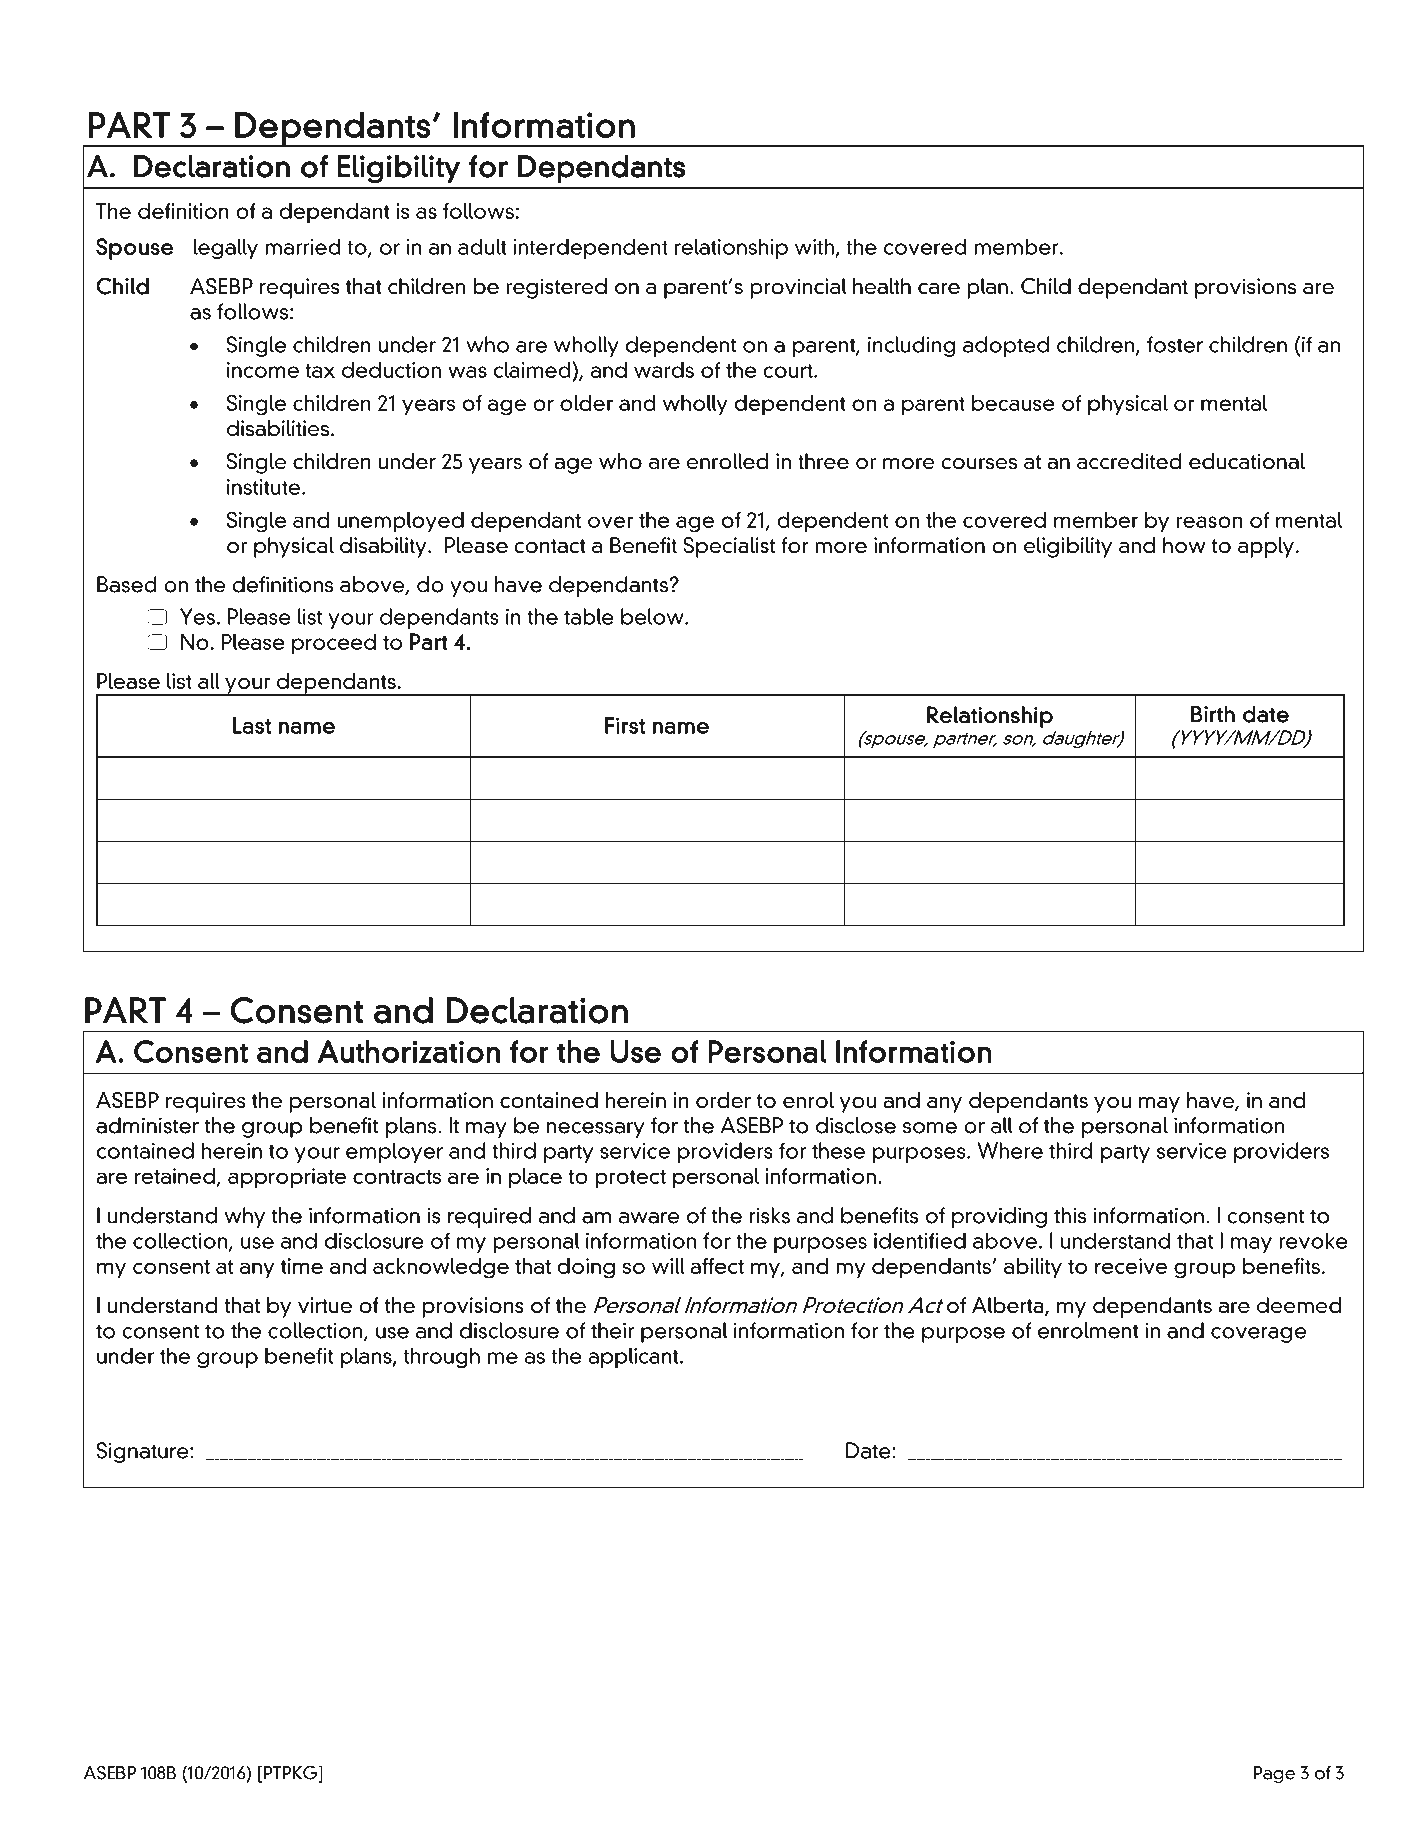 The height and width of the screenshot is (1834, 1417). Describe the element at coordinates (409, 1051) in the screenshot. I see `Authorization` at that location.
